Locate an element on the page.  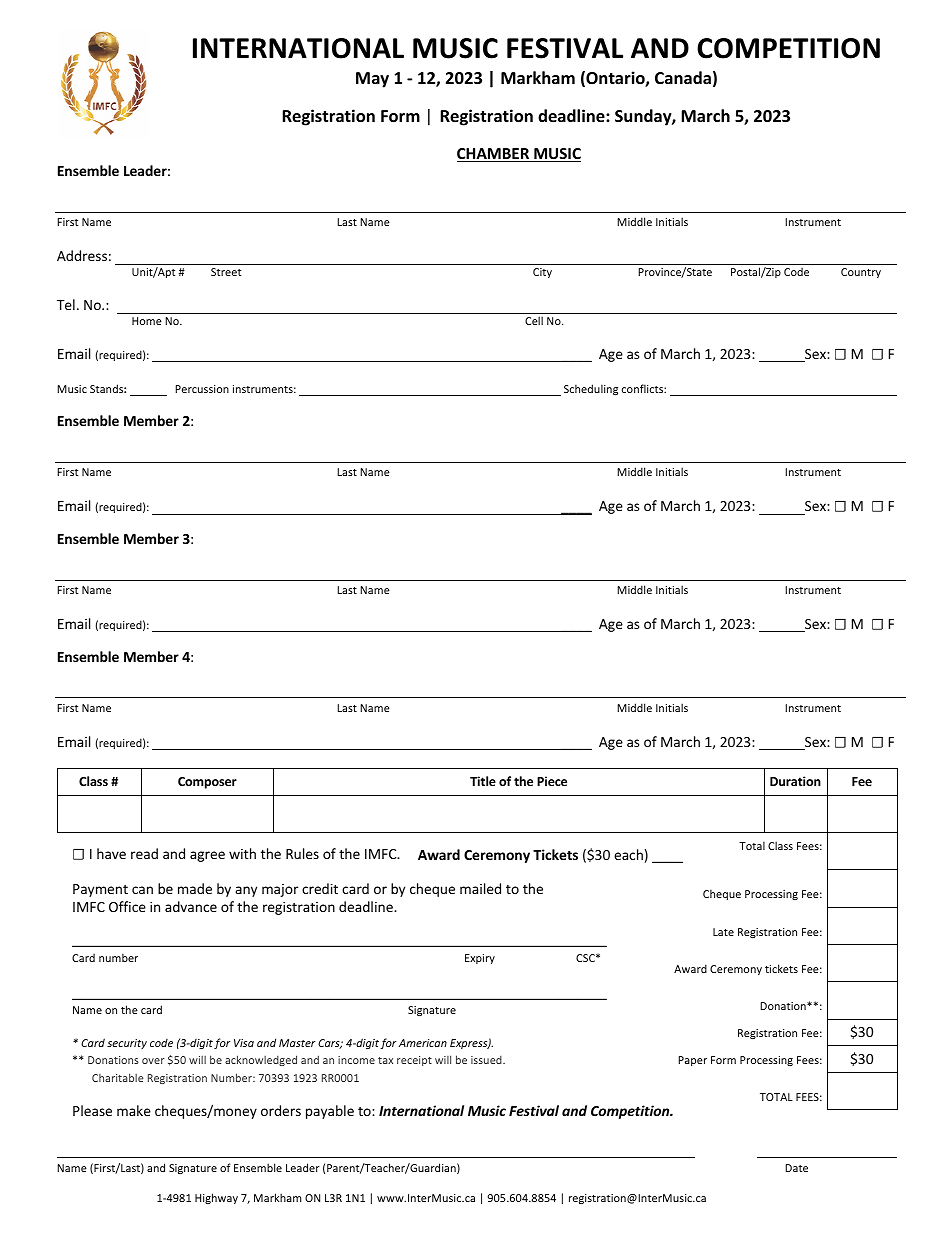
Title is located at coordinates (483, 781).
